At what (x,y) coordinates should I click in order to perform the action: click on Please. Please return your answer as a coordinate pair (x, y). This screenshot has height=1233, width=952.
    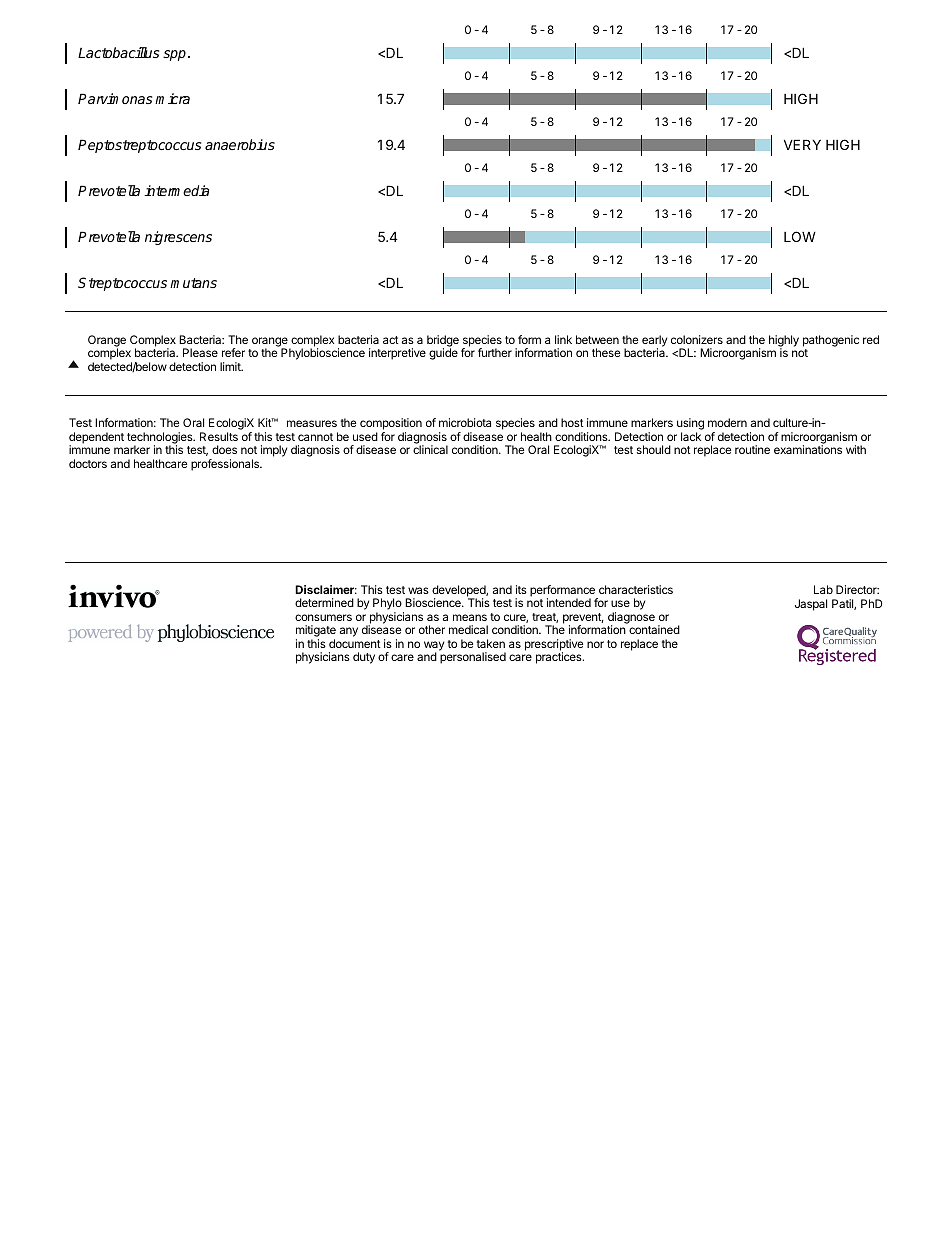
    Looking at the image, I should click on (200, 352).
